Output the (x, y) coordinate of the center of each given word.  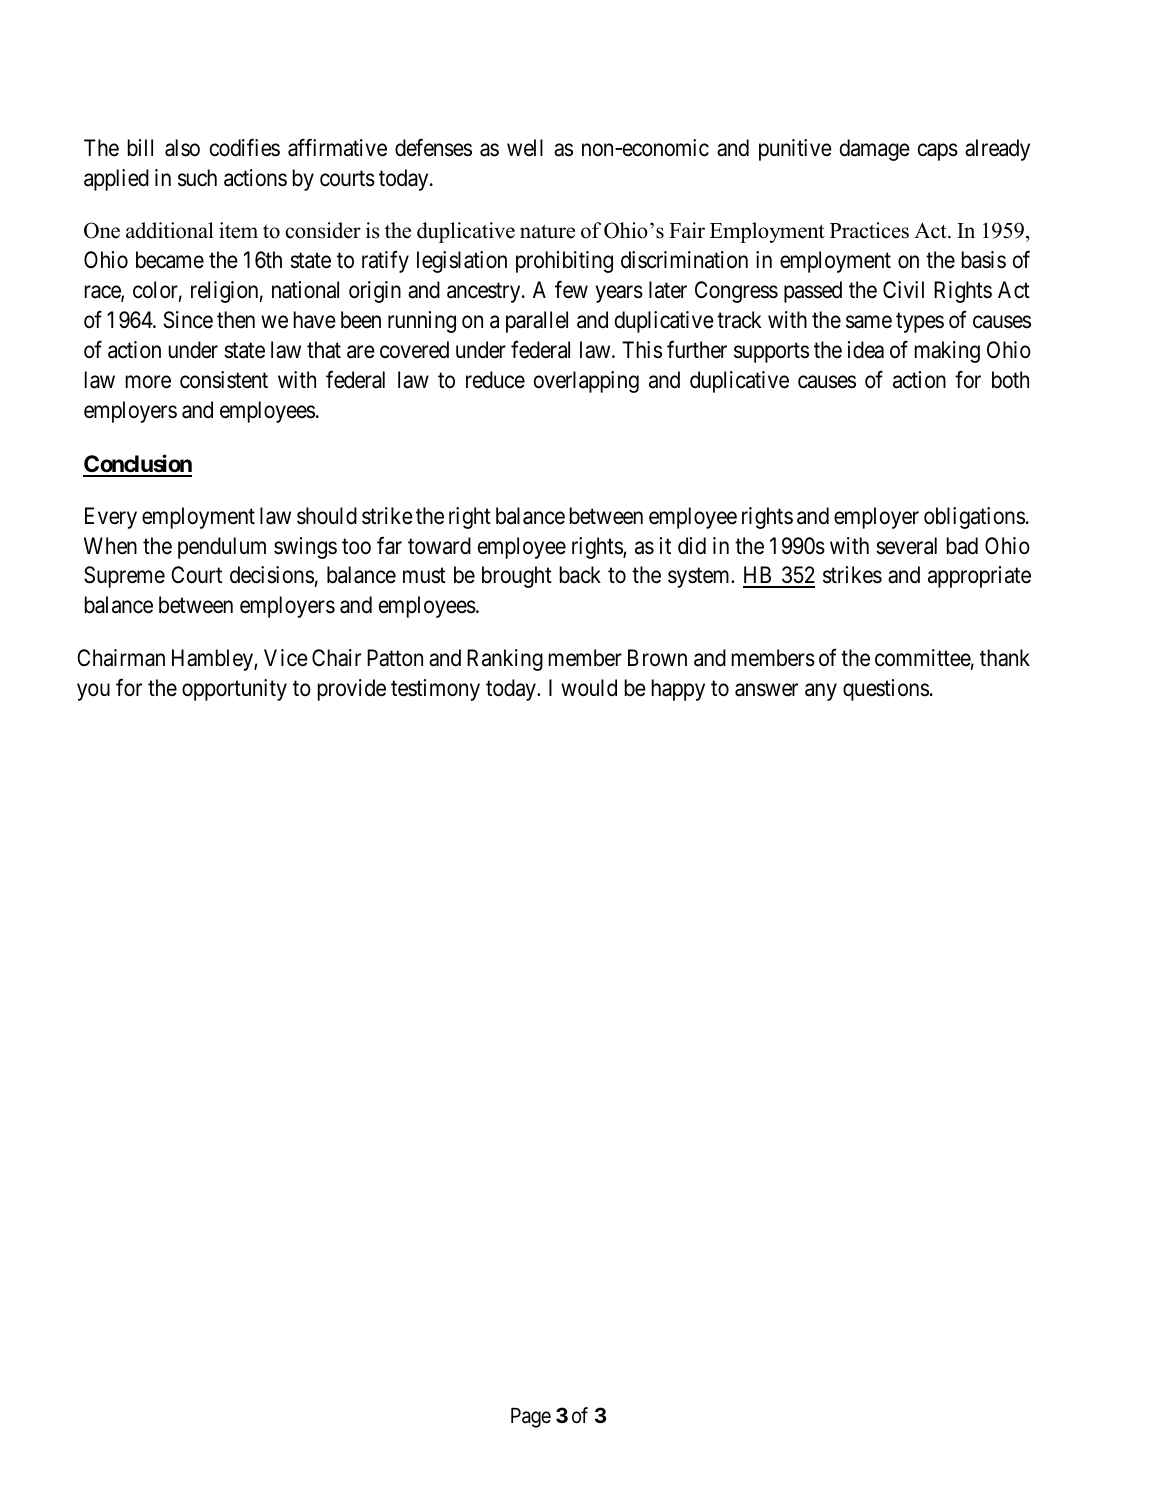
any (821, 692)
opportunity (234, 690)
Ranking (505, 660)
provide (352, 690)
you (93, 692)
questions (886, 690)
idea (866, 350)
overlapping (586, 382)
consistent (224, 380)
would (589, 688)
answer (766, 690)
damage (875, 150)
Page (531, 1418)
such (197, 178)
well (525, 148)
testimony (435, 690)
